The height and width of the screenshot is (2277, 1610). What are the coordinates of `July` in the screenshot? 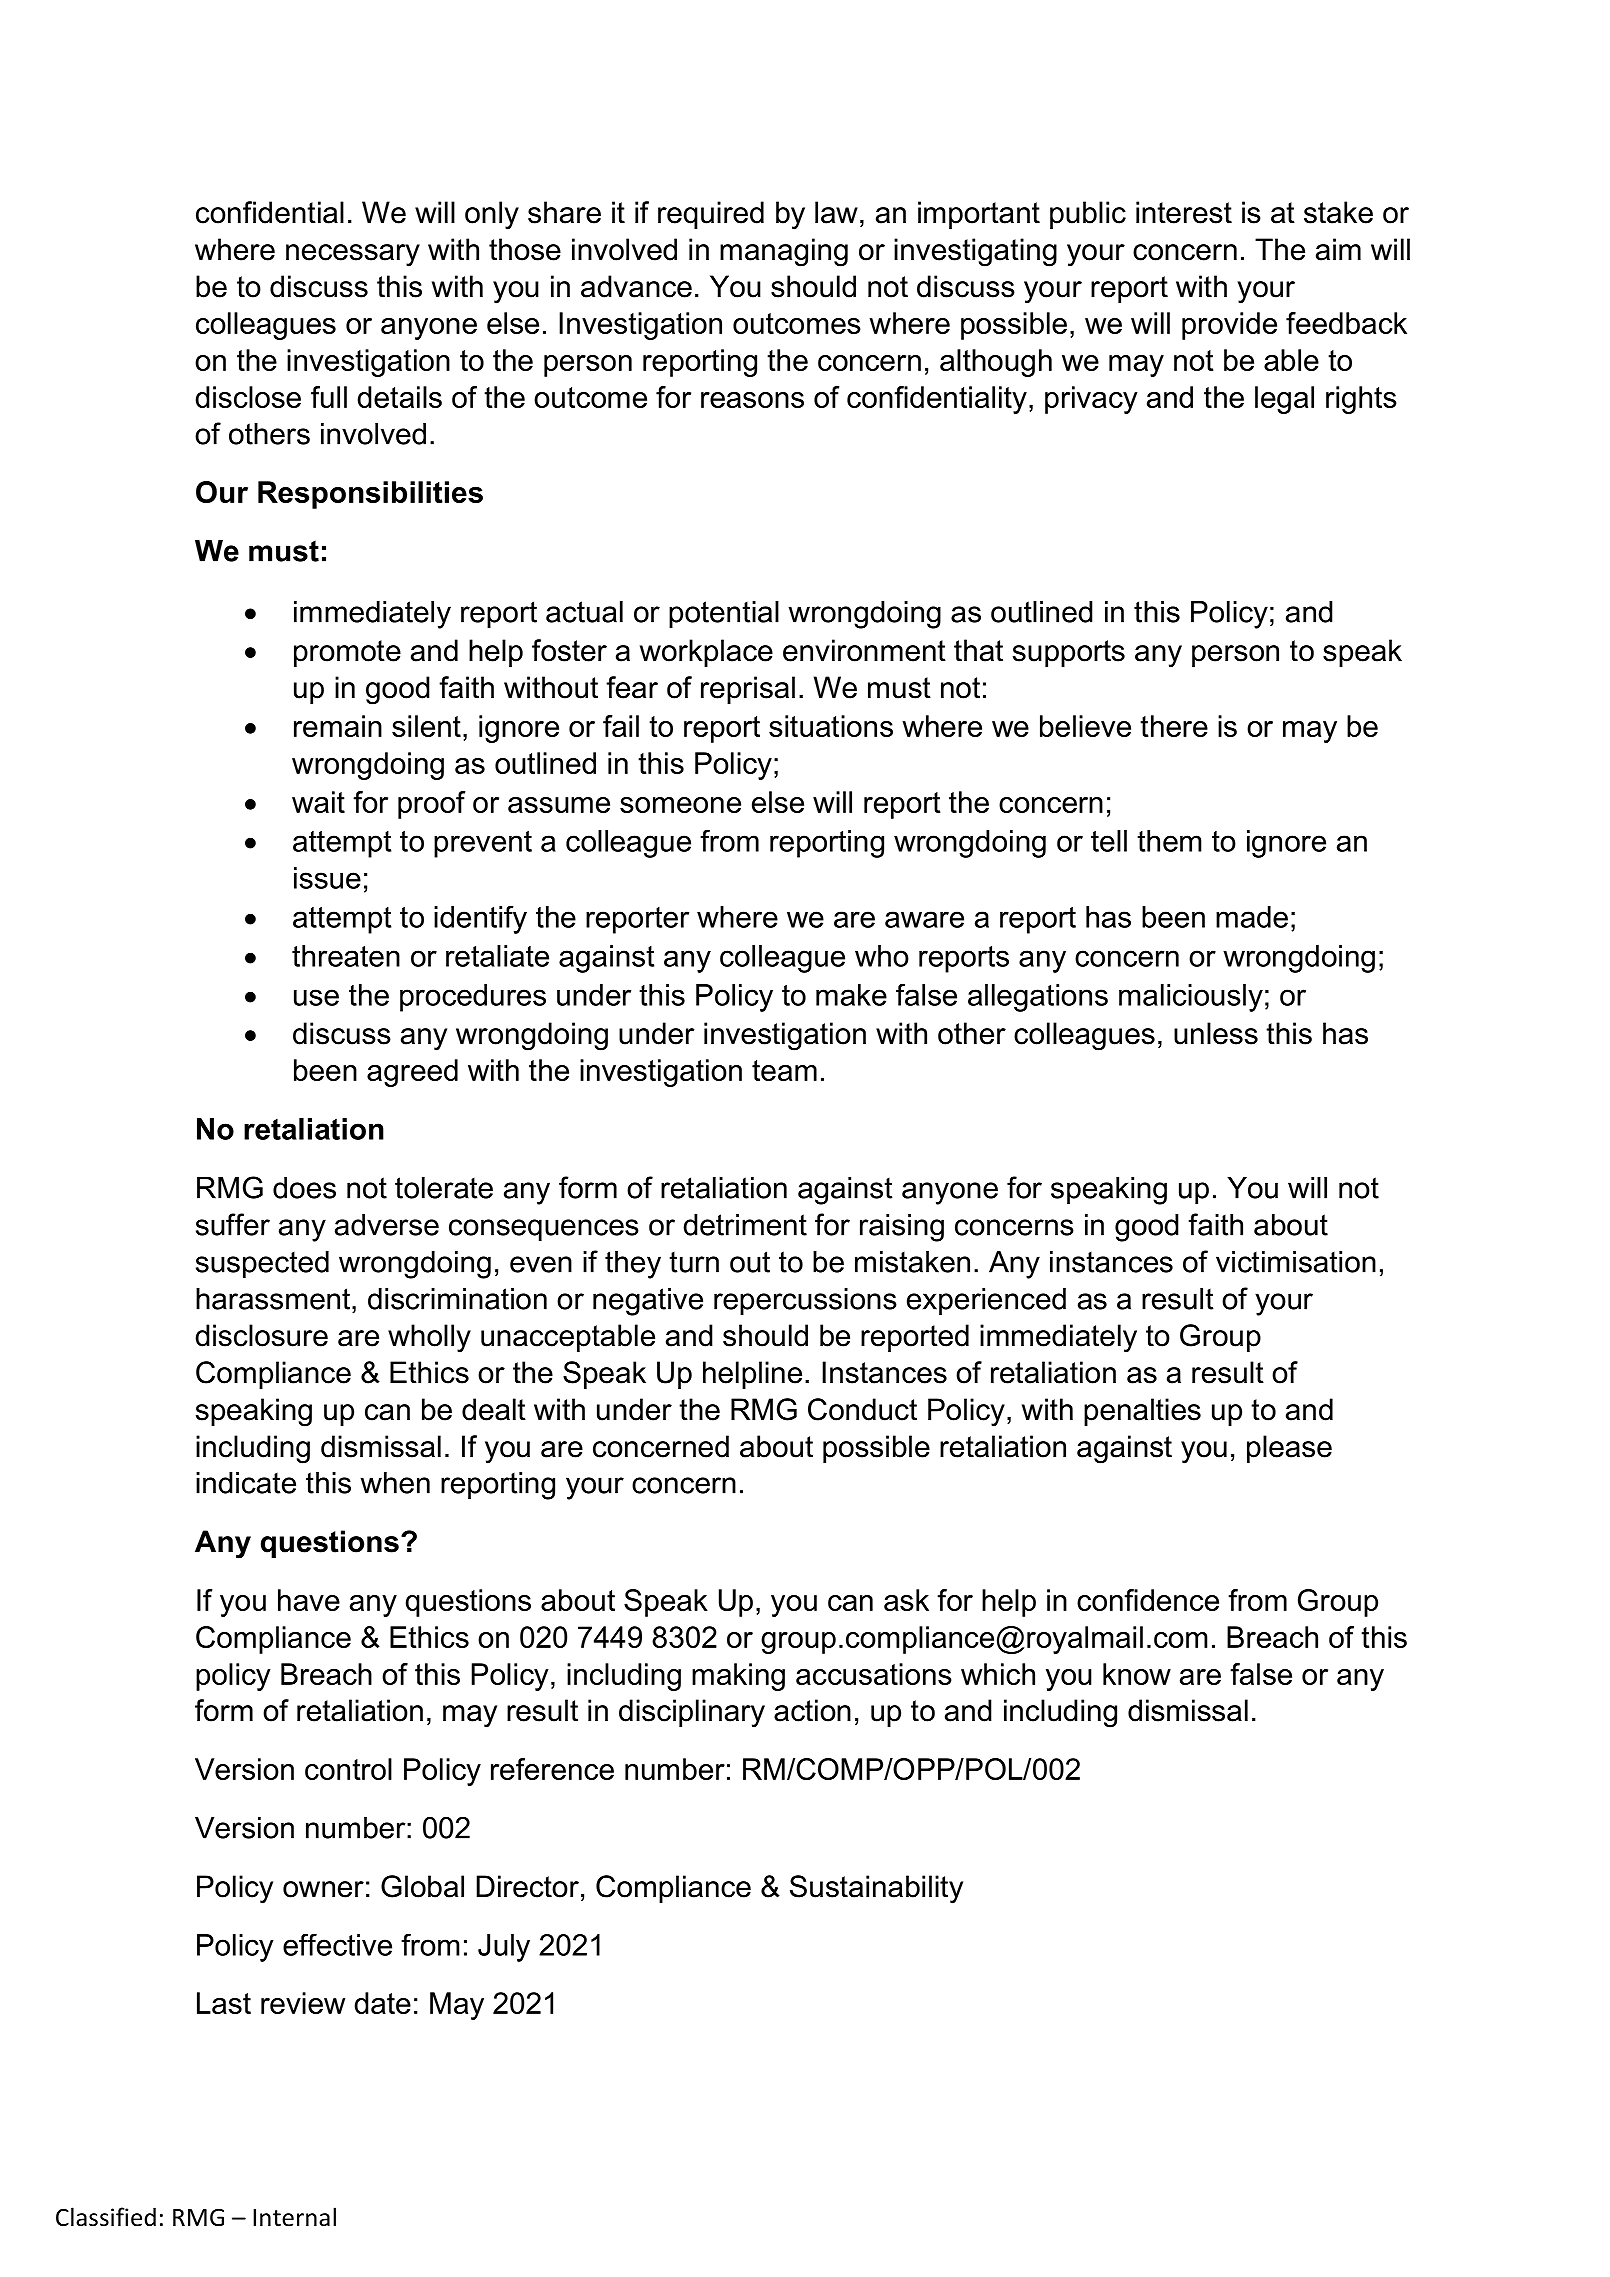 It's located at (504, 1948).
